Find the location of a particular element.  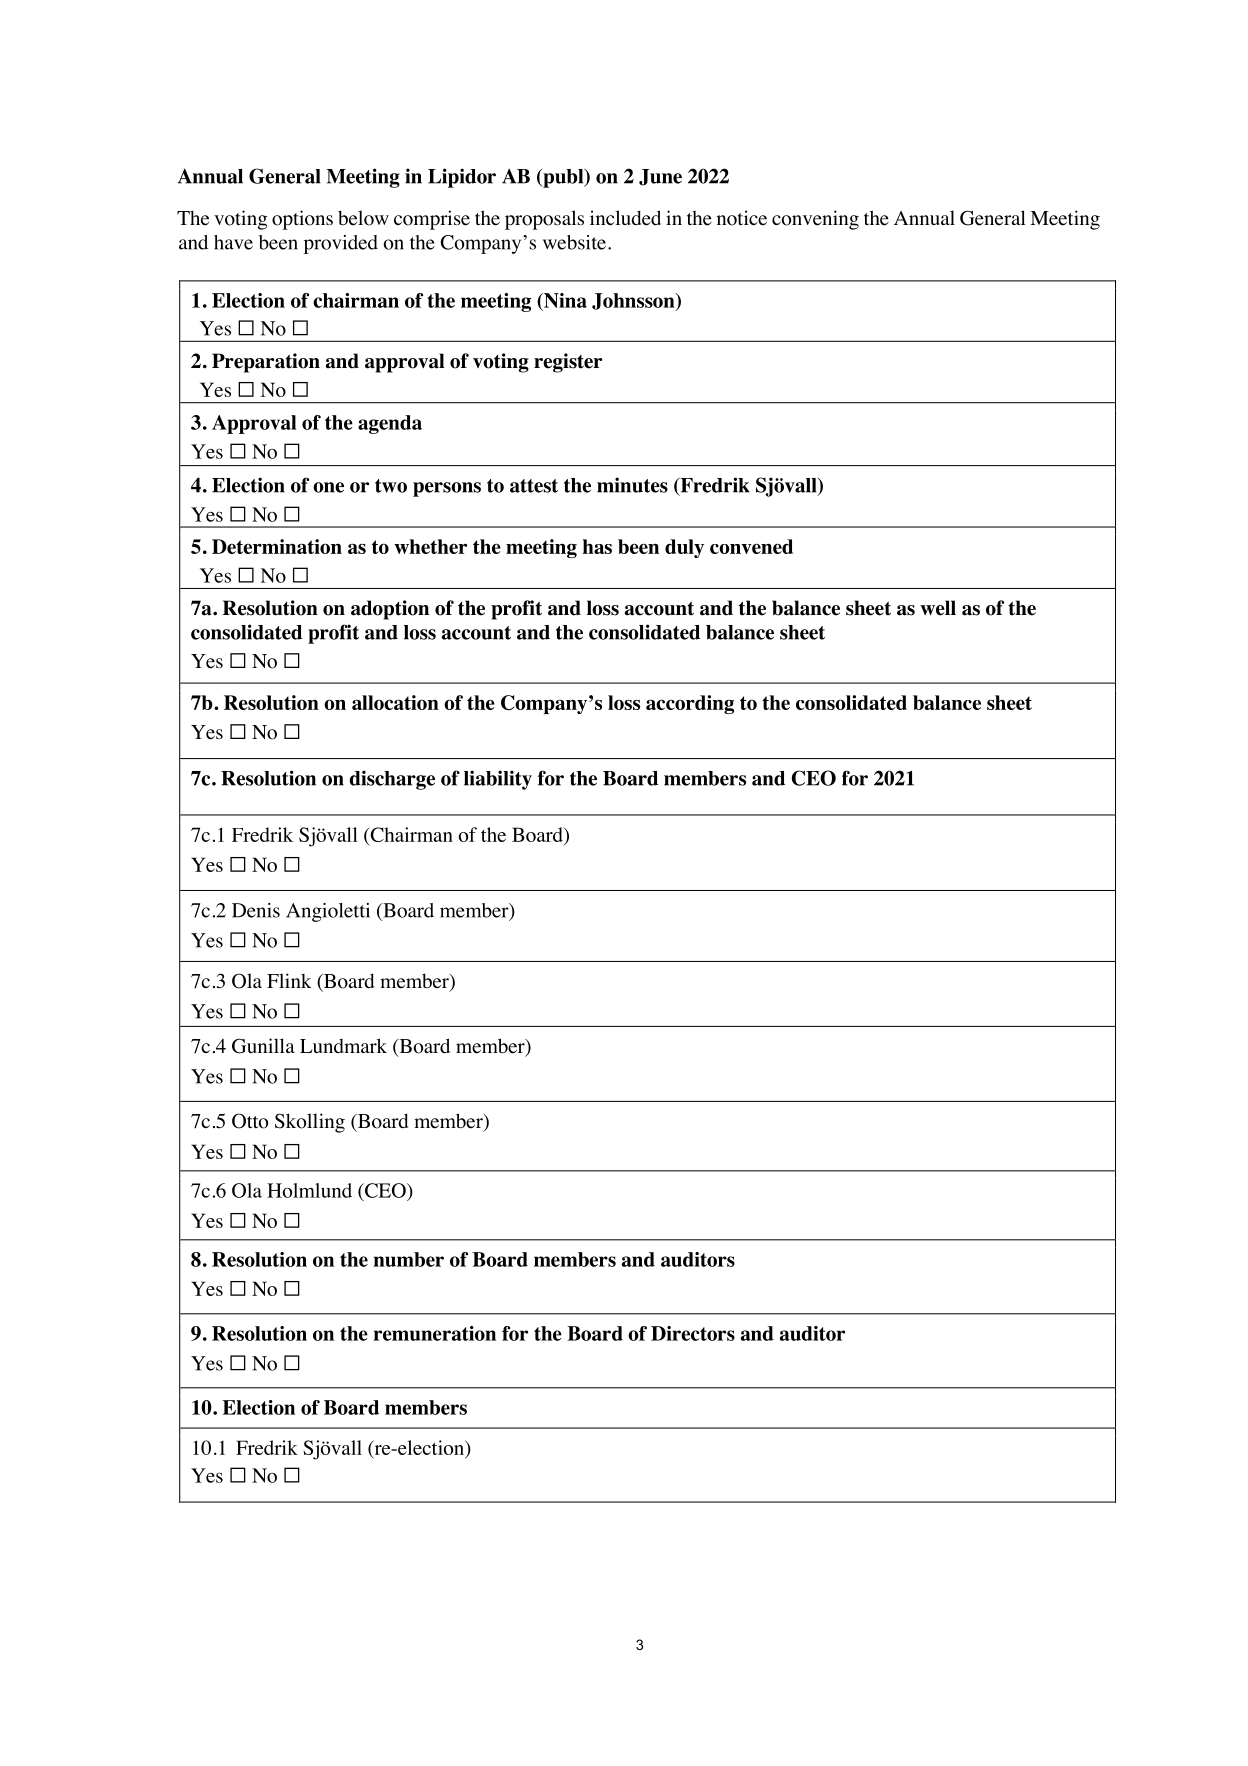

number is located at coordinates (408, 1259).
